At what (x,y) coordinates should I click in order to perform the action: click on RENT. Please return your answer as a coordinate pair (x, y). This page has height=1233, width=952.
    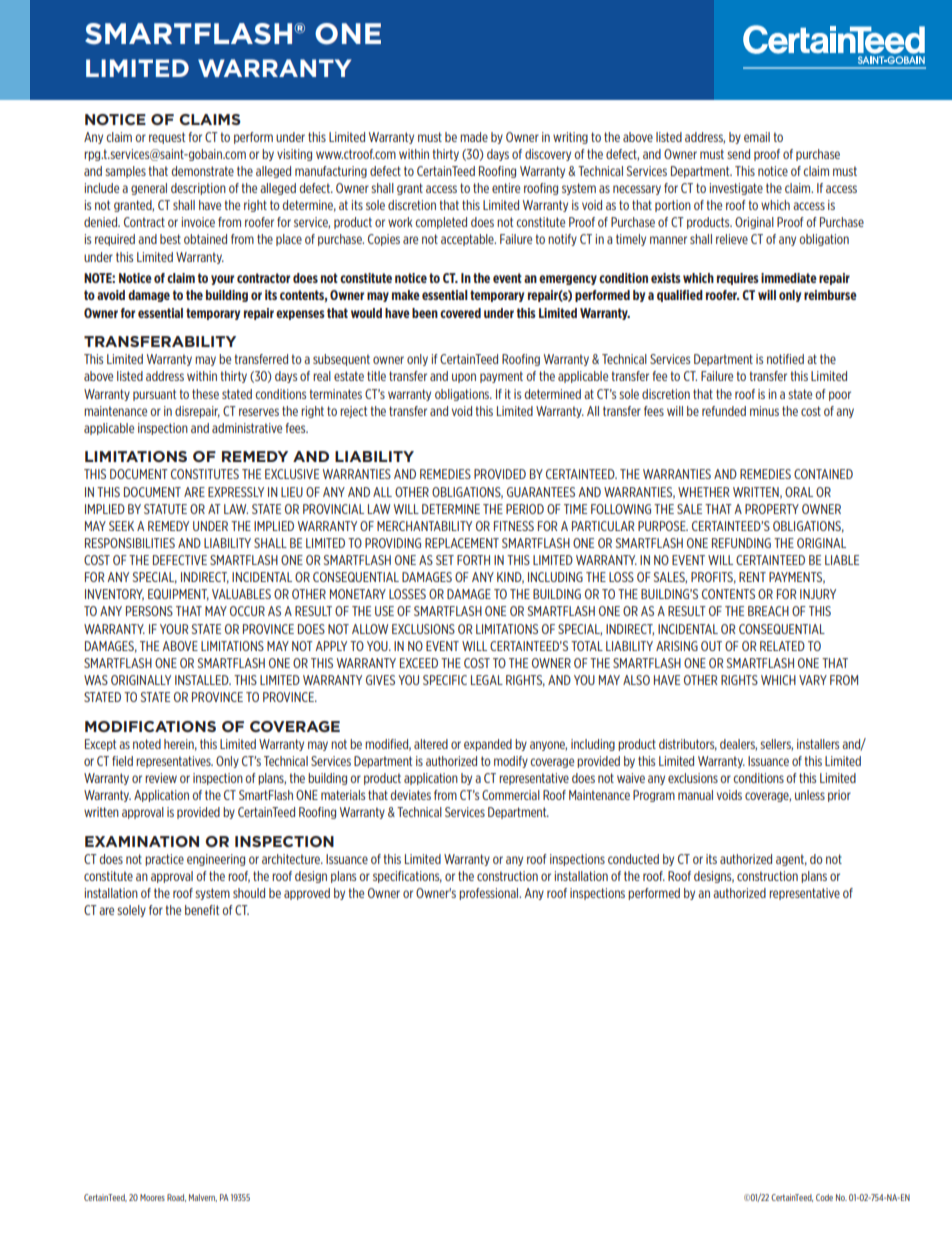
    Looking at the image, I should click on (752, 577).
